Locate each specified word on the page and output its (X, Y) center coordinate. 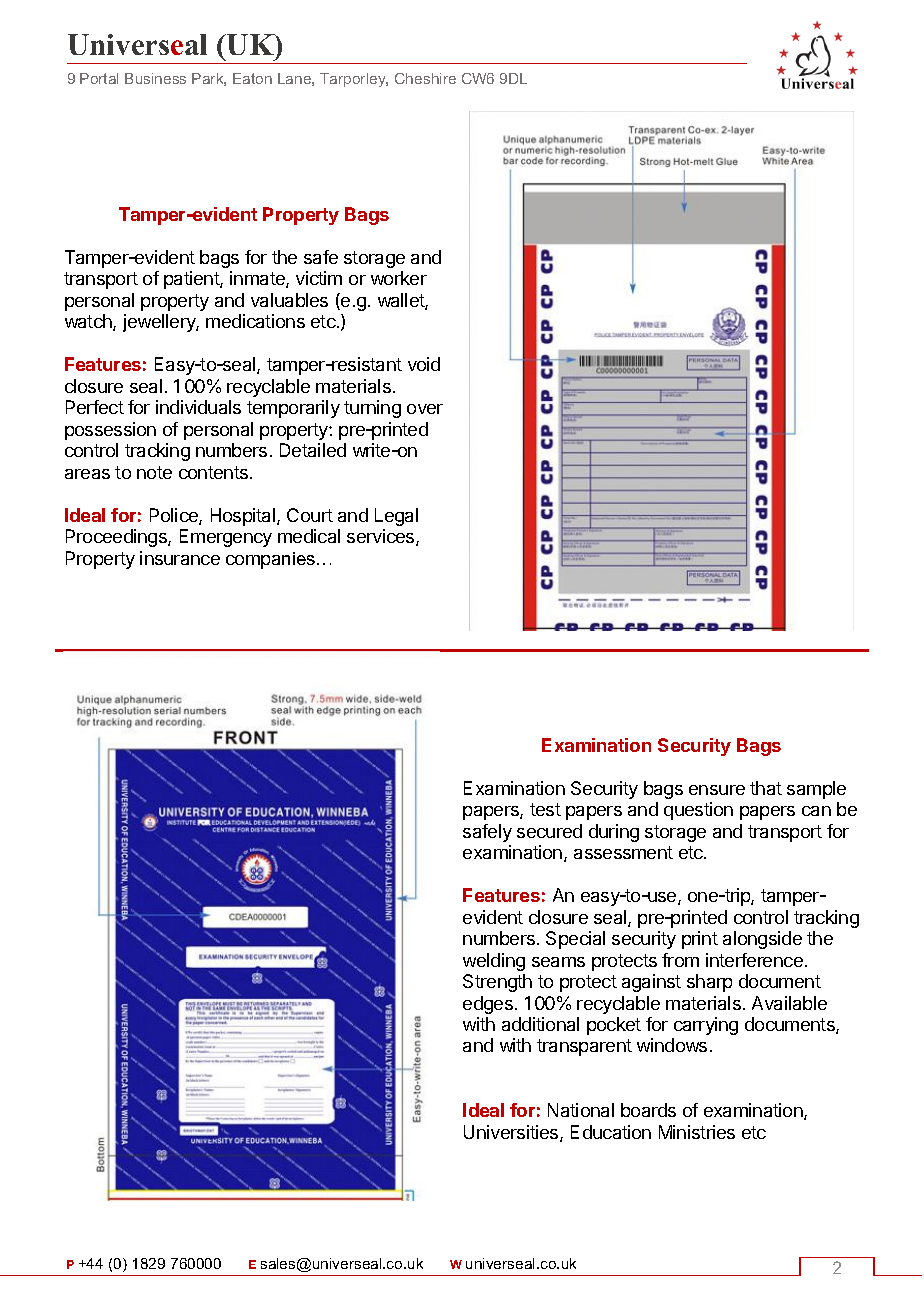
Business (155, 78)
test (545, 809)
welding (494, 962)
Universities (512, 1133)
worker (399, 278)
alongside (762, 940)
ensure (717, 790)
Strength (497, 983)
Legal (396, 517)
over (425, 409)
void (424, 364)
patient (192, 280)
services (382, 537)
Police (175, 516)
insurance (180, 558)
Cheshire (425, 78)
